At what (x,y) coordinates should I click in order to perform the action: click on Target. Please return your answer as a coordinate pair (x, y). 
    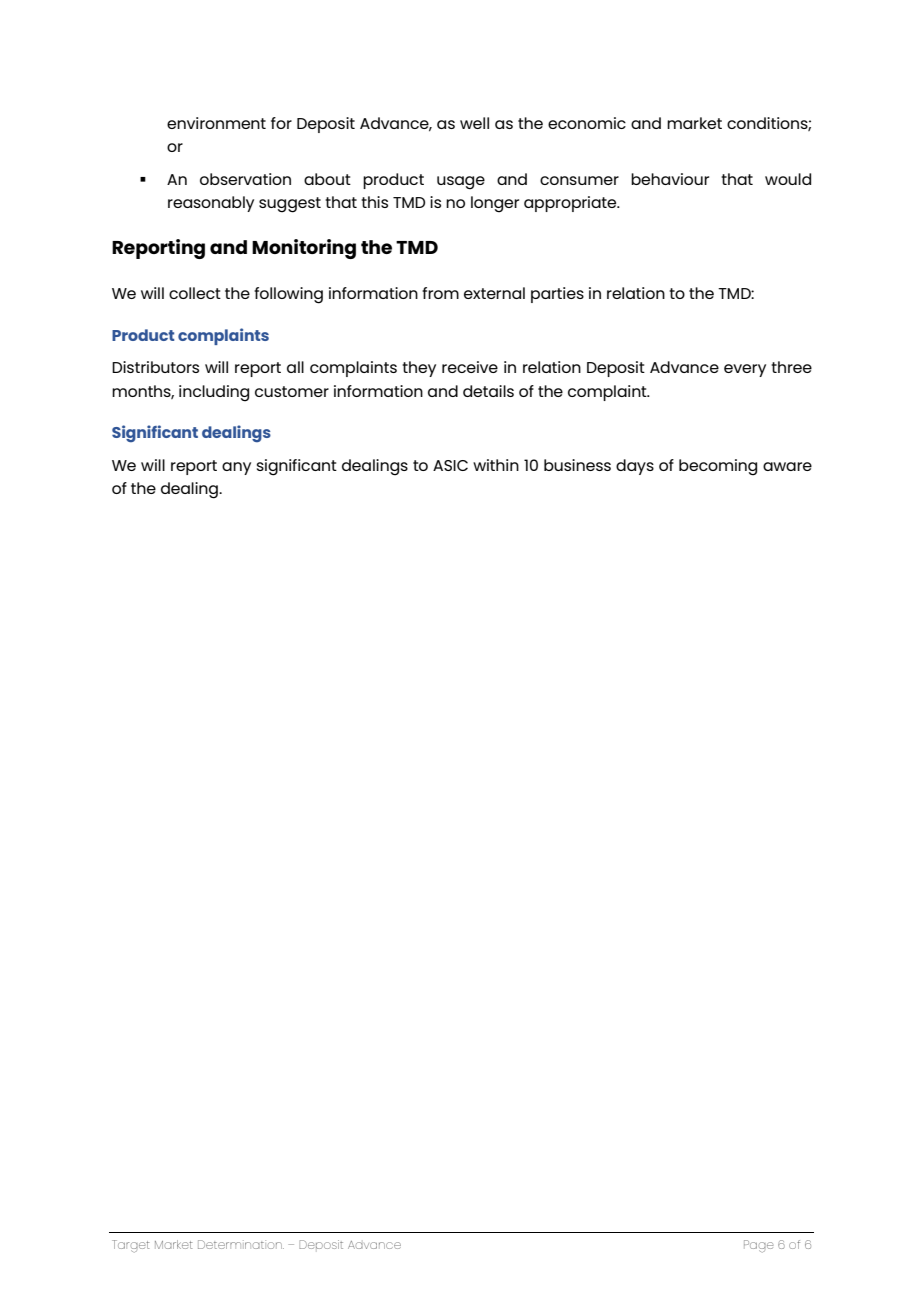
    Looking at the image, I should click on (130, 1246).
